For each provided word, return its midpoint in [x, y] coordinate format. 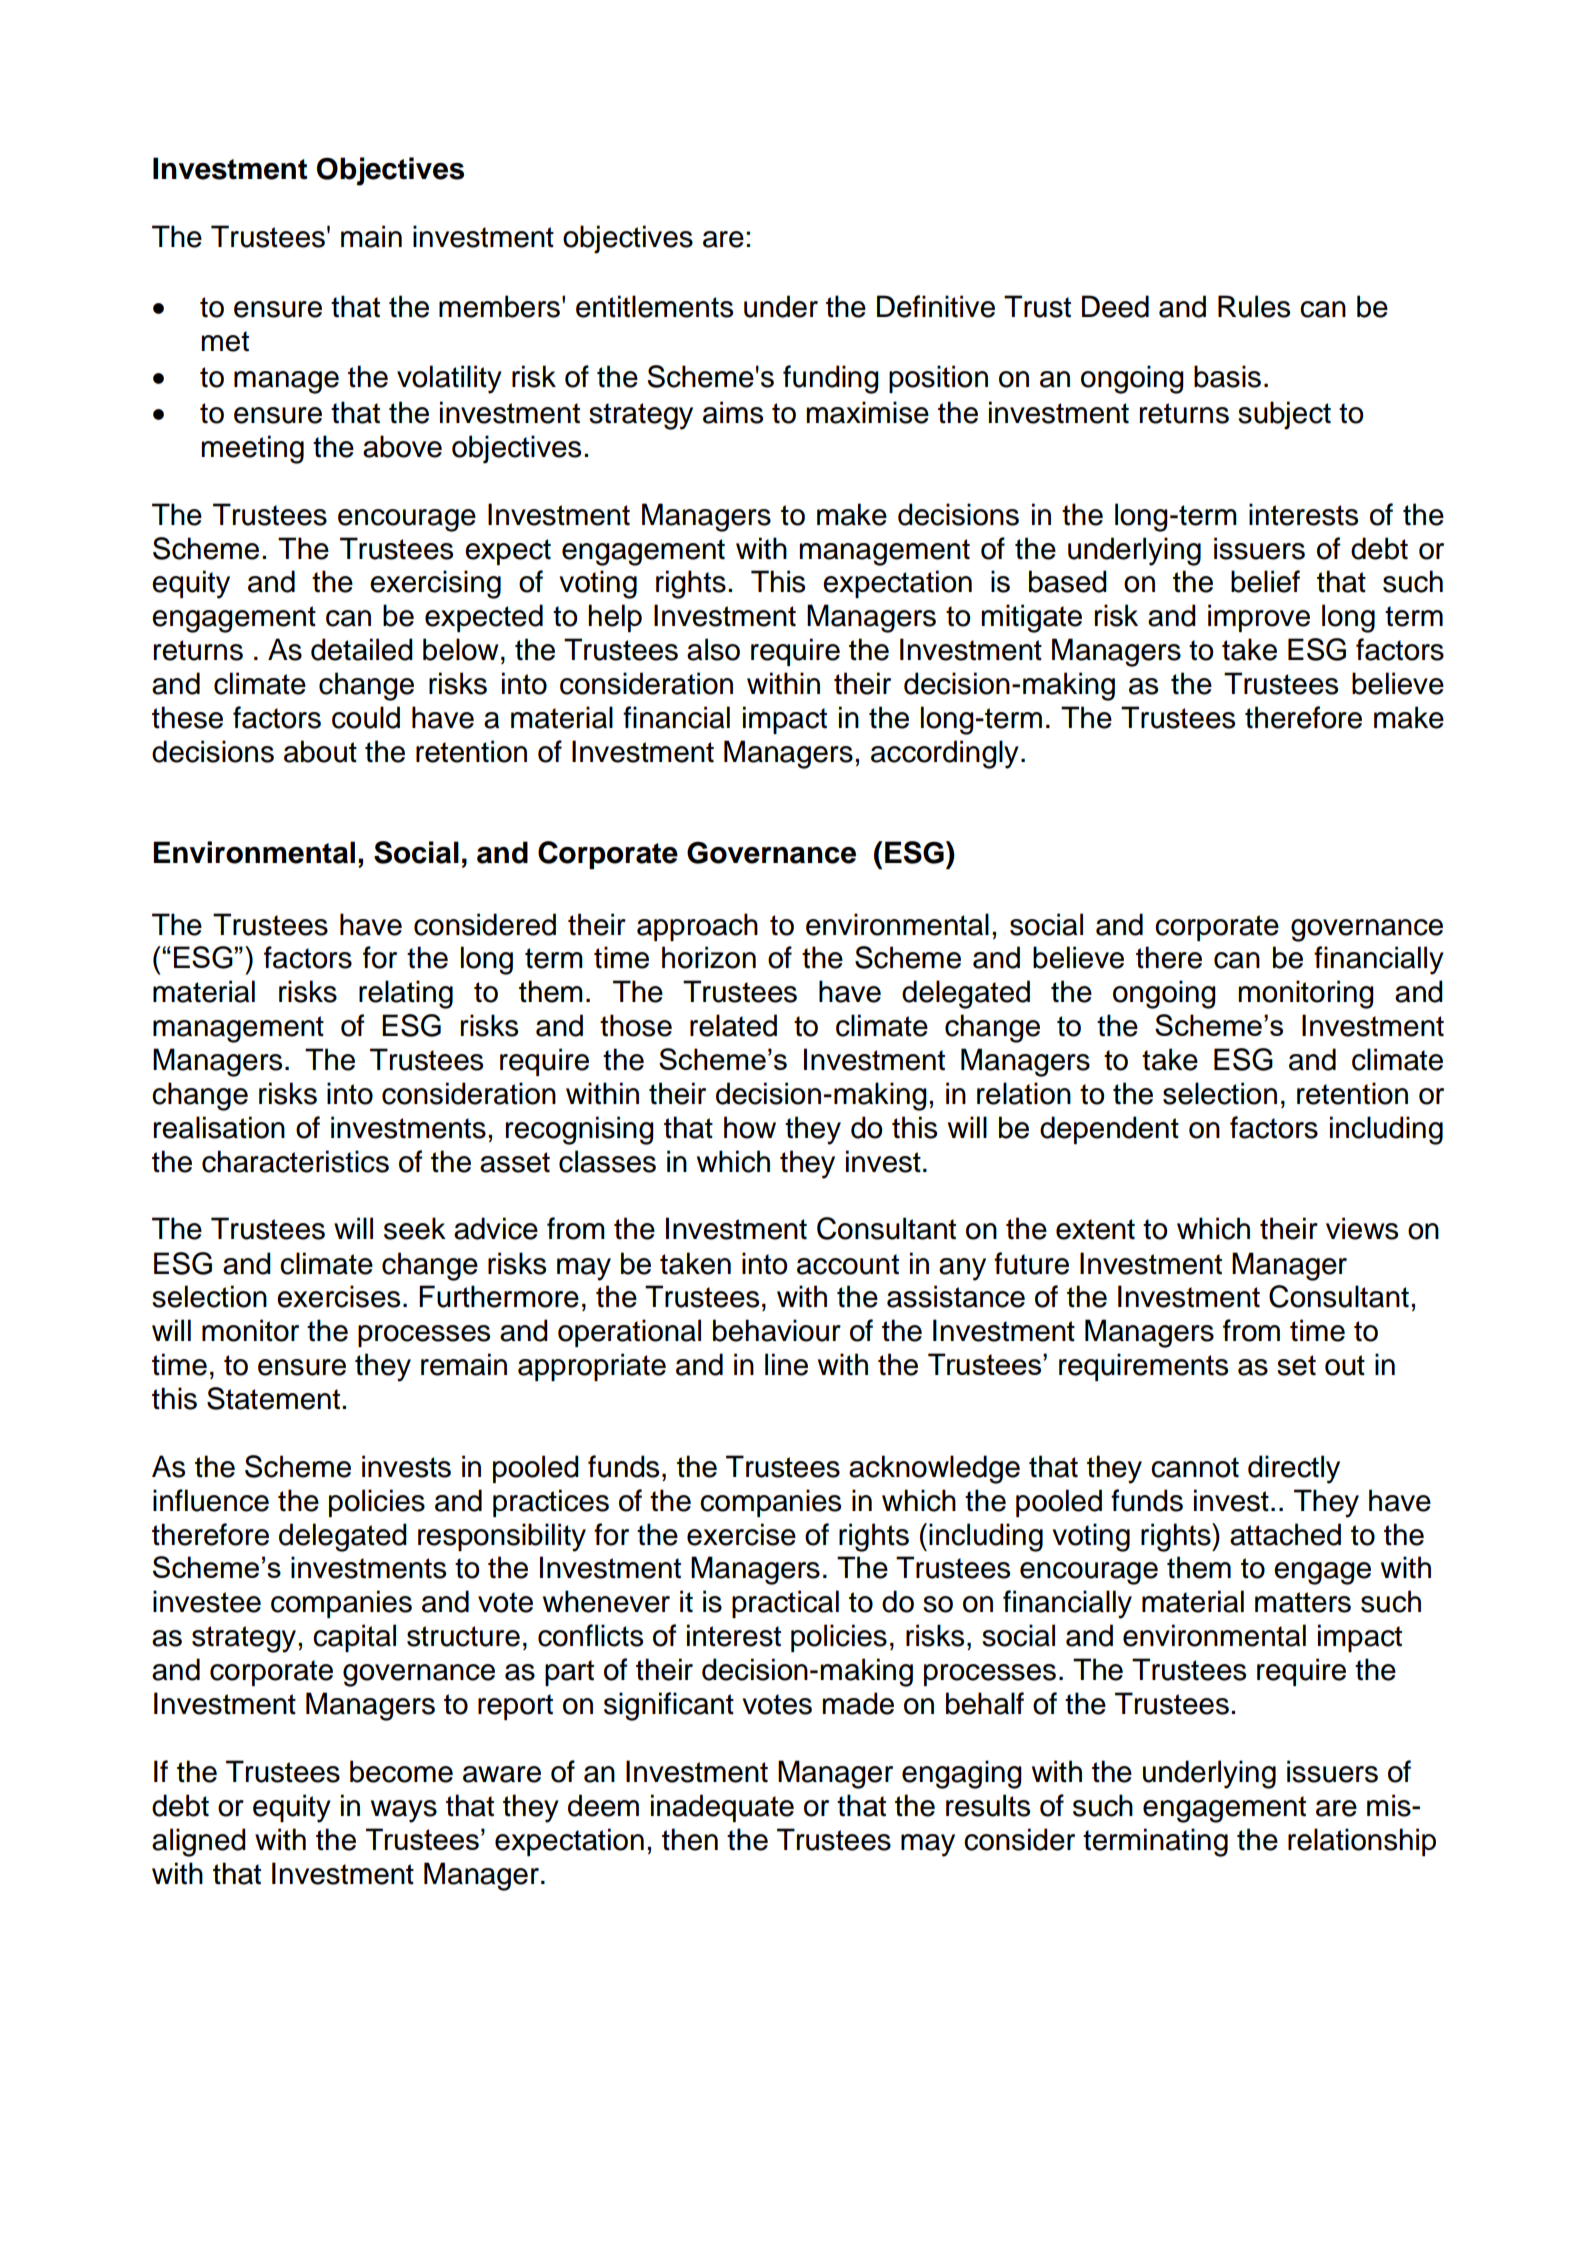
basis [1227, 376]
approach [697, 927]
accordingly [945, 754]
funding [831, 379]
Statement [273, 1398]
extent [1095, 1229]
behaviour [777, 1330]
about [320, 751]
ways [404, 1811]
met [225, 341]
